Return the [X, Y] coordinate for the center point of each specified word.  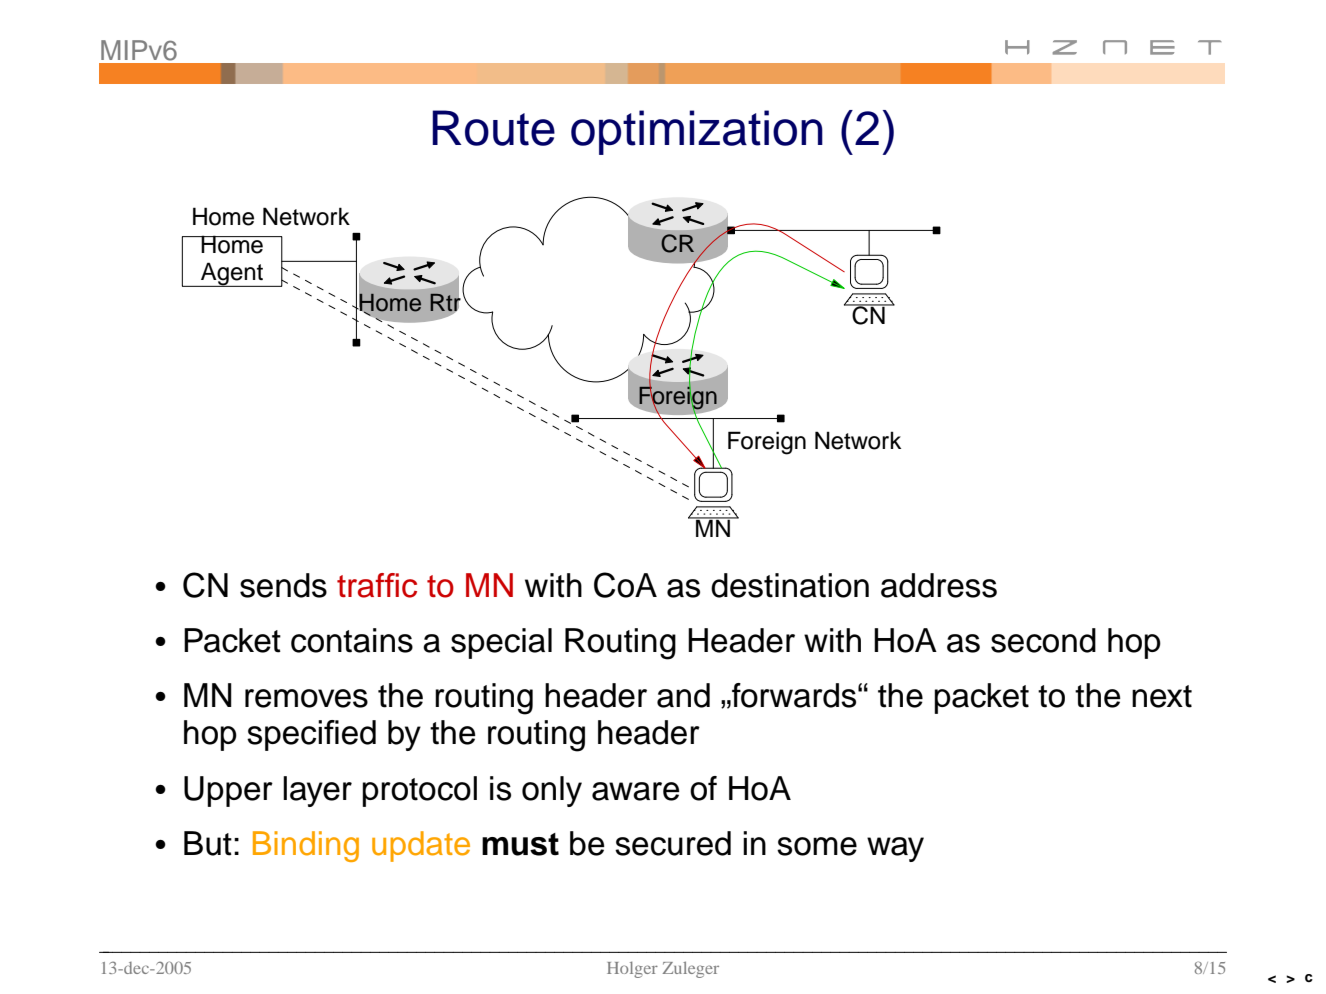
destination [790, 585]
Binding [306, 846]
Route [493, 128]
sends [283, 585]
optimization [697, 132]
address [939, 585]
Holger [632, 969]
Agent [232, 274]
